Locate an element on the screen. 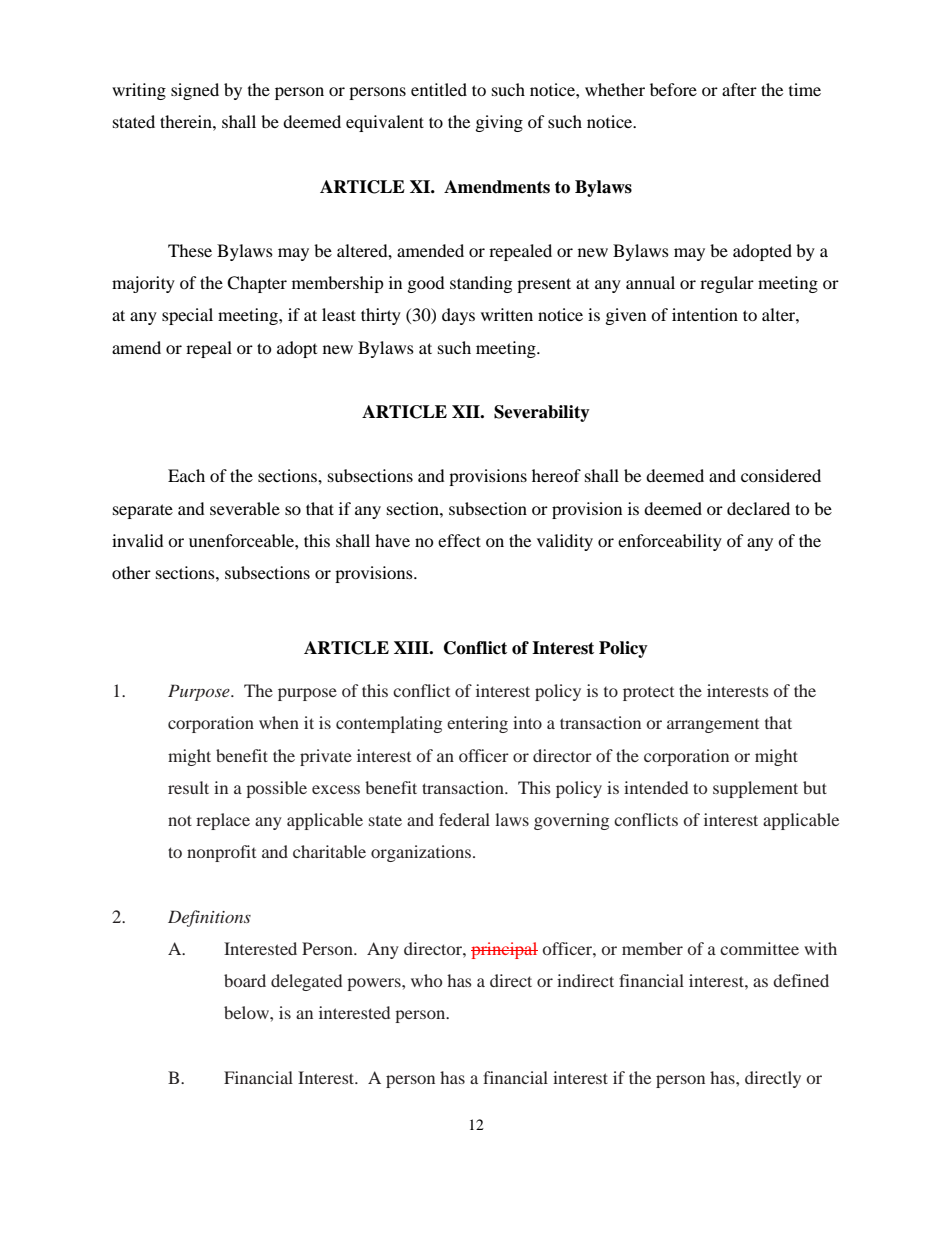 This screenshot has height=1233, width=952. declared is located at coordinates (758, 508).
